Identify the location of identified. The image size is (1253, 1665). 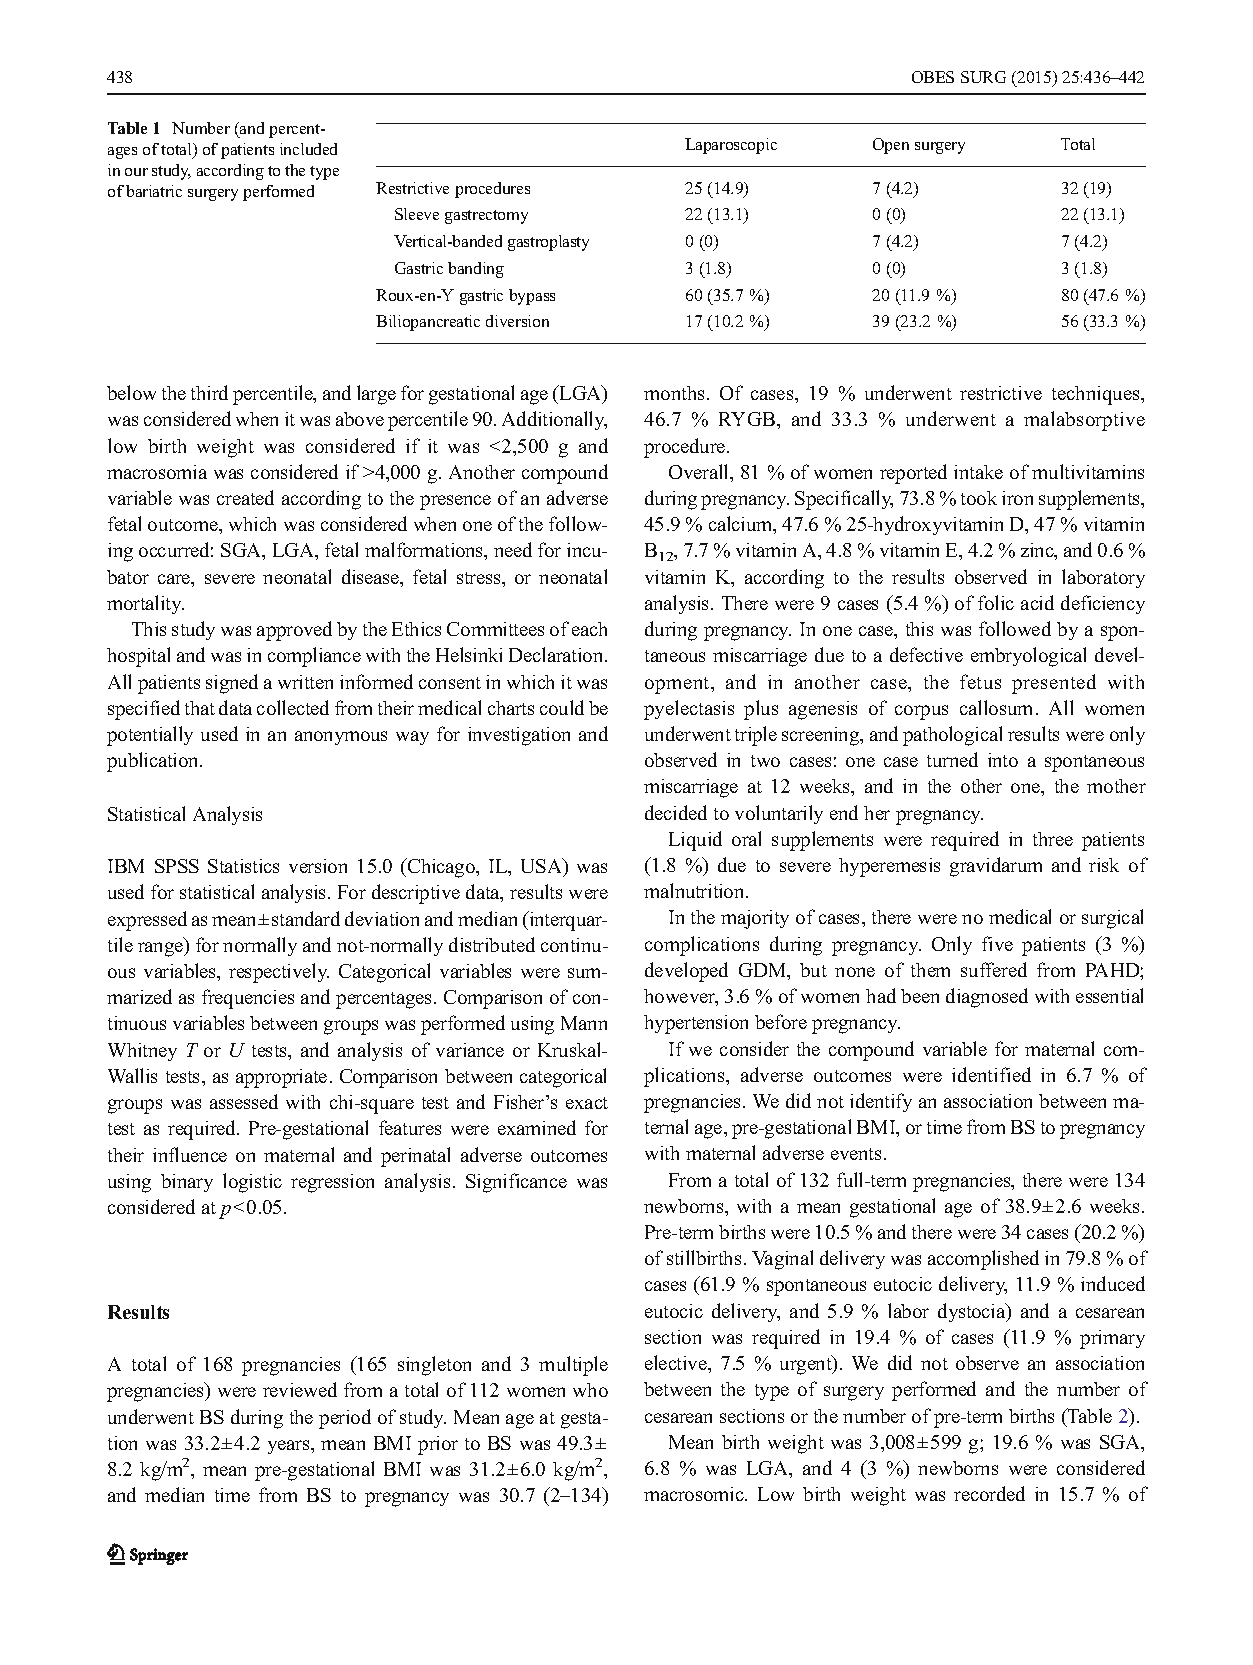
(991, 1074).
